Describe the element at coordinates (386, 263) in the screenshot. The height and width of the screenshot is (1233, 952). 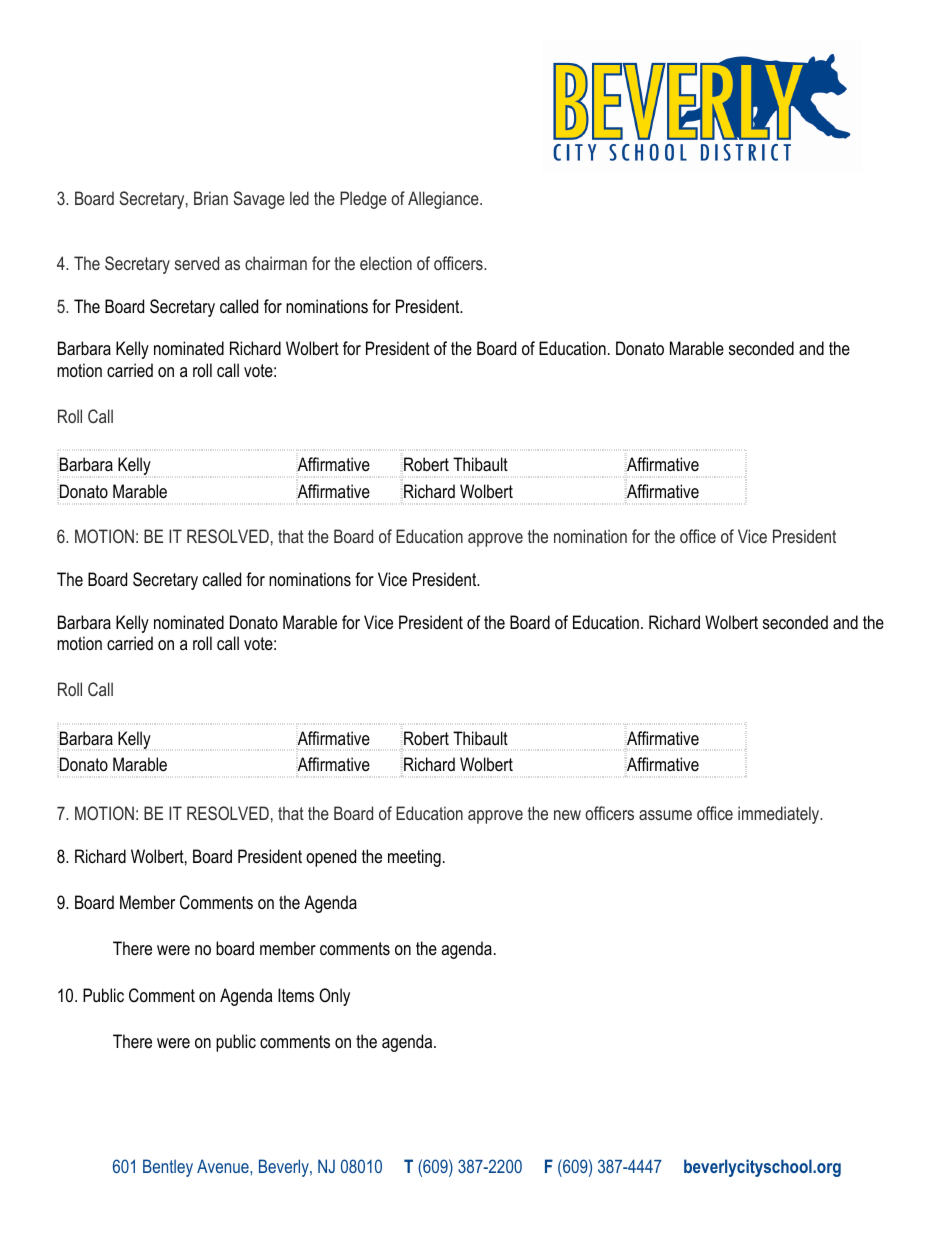
I see `election` at that location.
